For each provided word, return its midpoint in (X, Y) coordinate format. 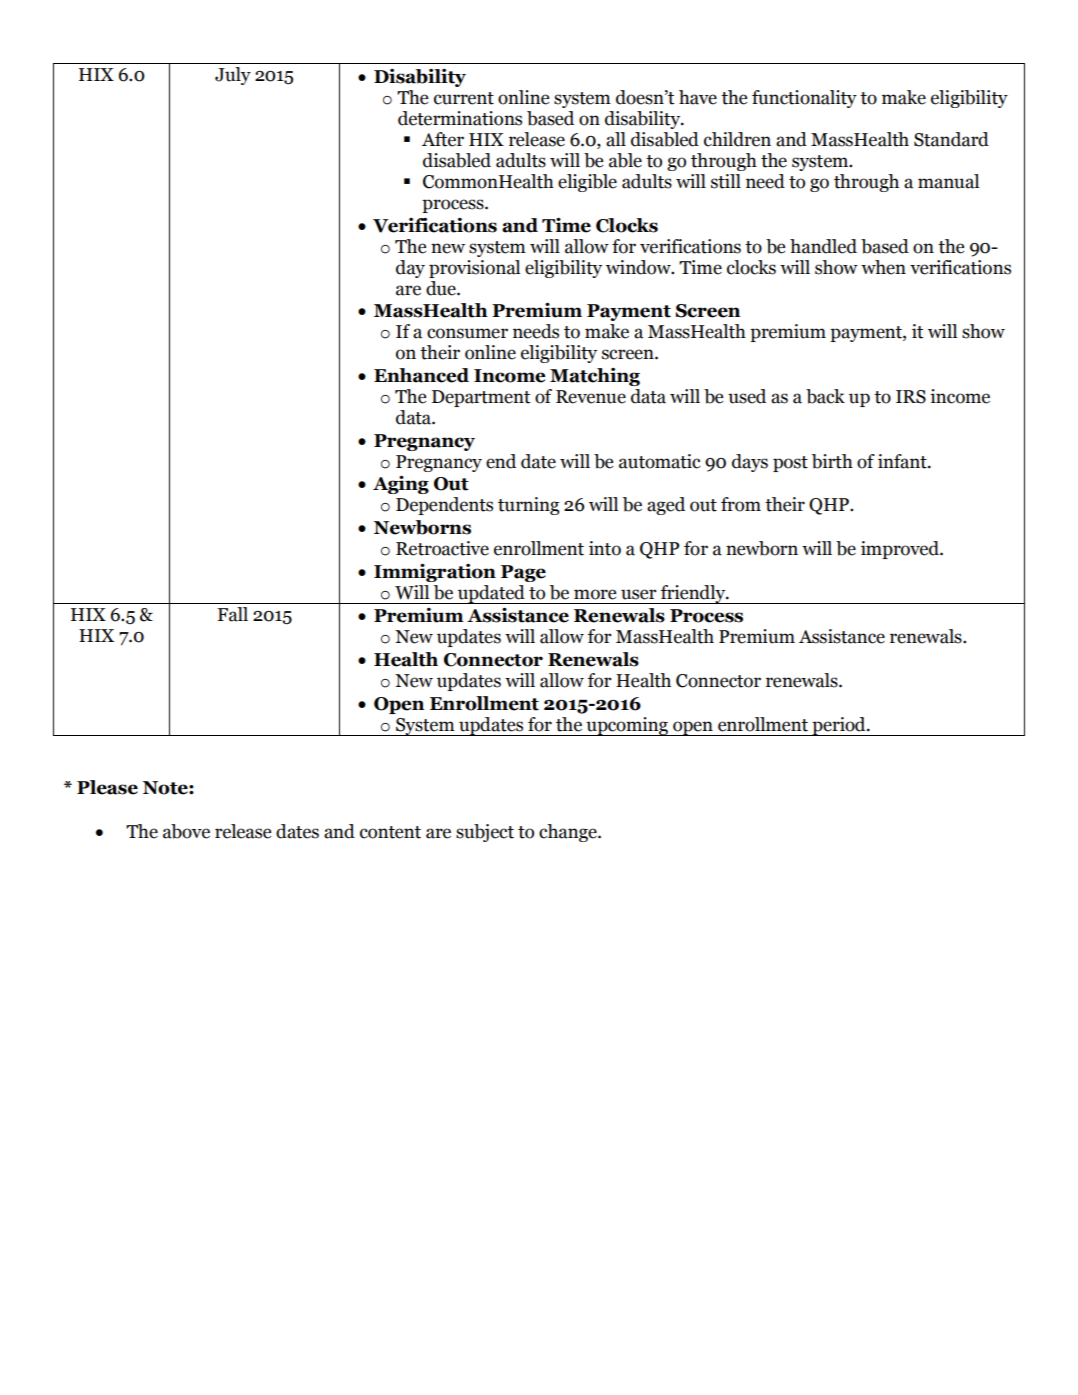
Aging (401, 484)
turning (528, 506)
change (569, 833)
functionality (804, 99)
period (839, 726)
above (186, 831)
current (464, 98)
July (233, 76)
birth (832, 461)
